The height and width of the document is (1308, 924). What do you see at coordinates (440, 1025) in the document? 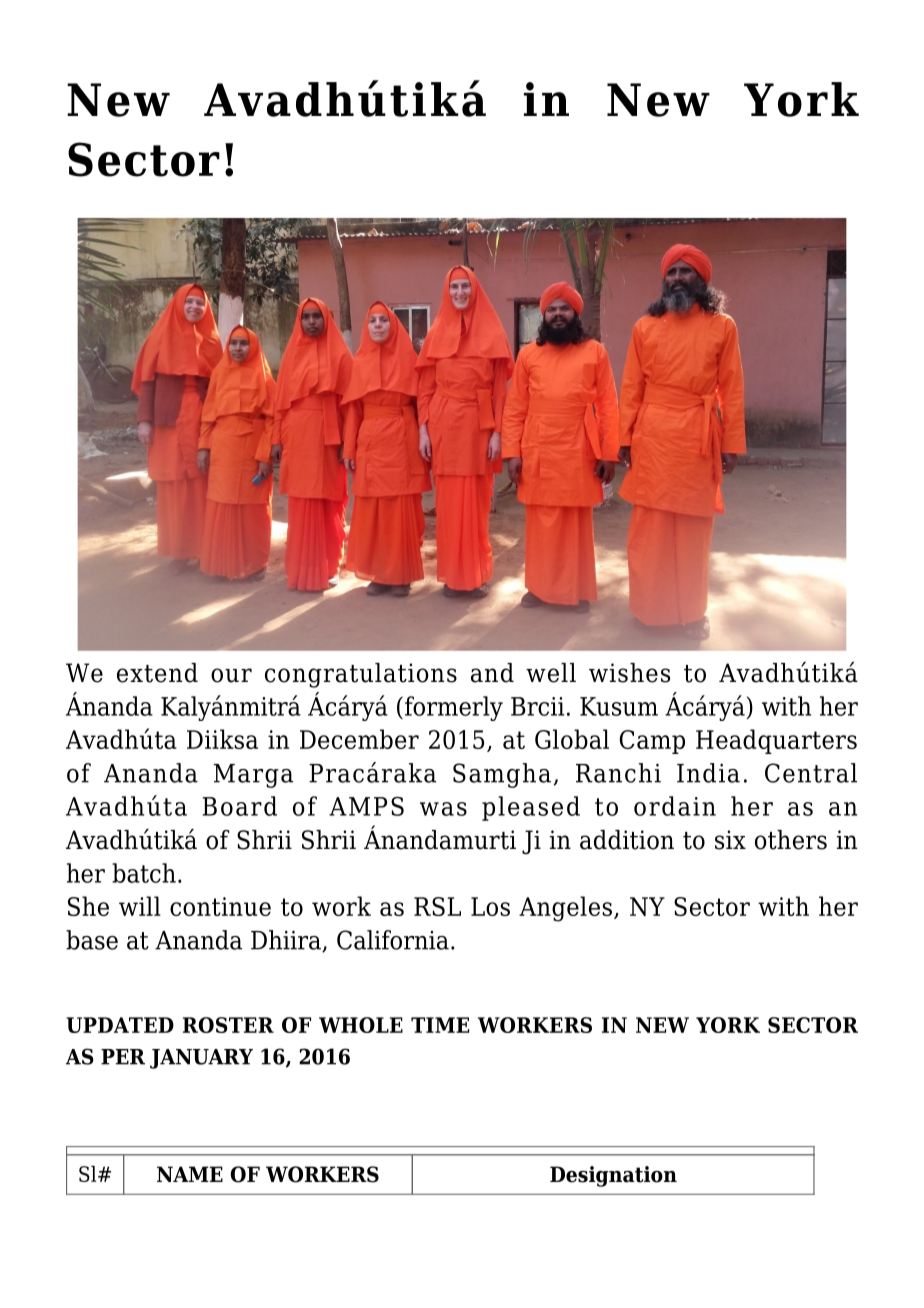
I see `TIME` at bounding box center [440, 1025].
